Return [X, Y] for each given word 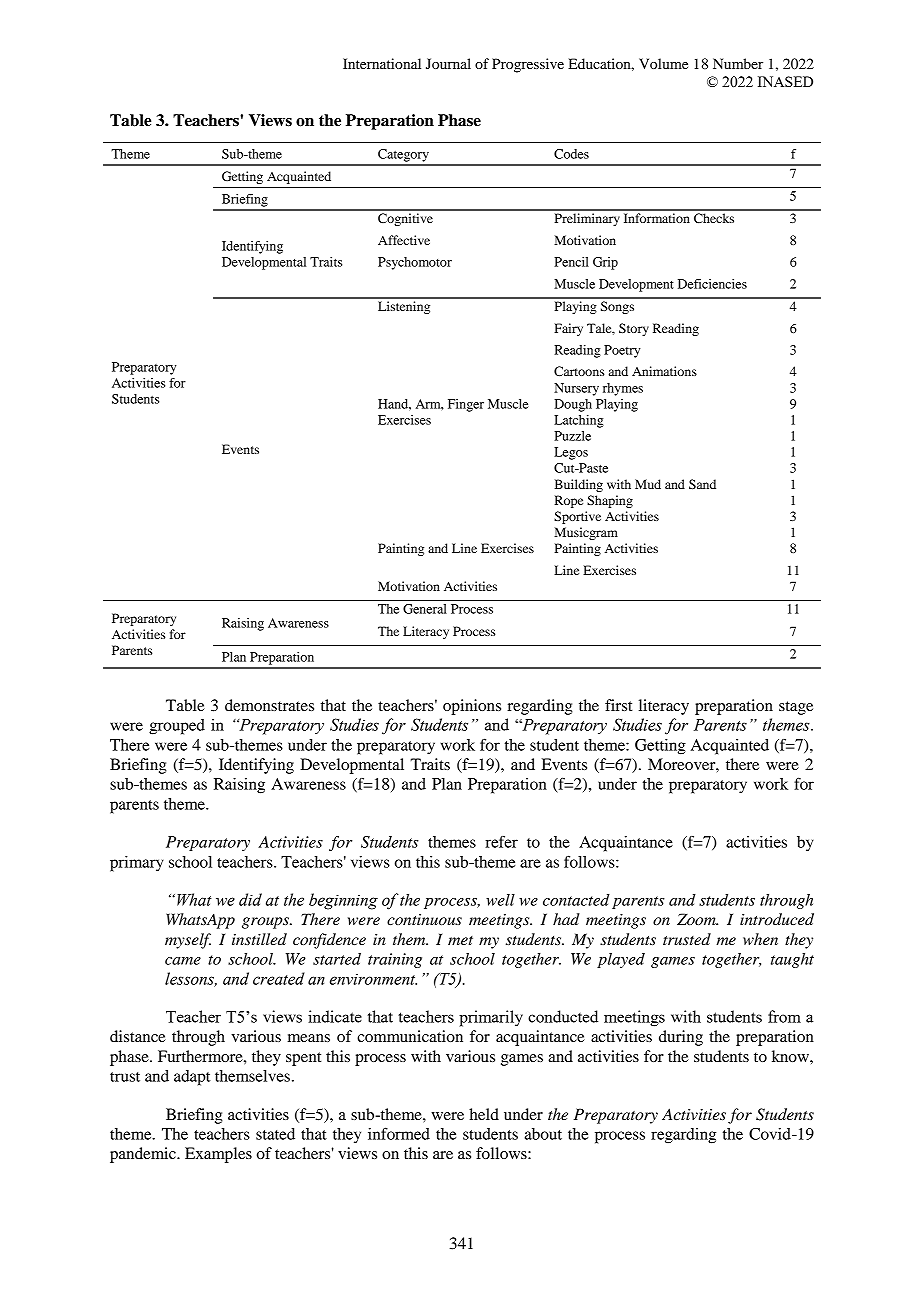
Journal [448, 63]
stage [796, 708]
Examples [218, 1155]
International [382, 63]
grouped [177, 727]
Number [738, 63]
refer [501, 841]
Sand [702, 484]
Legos [571, 453]
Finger [466, 405]
